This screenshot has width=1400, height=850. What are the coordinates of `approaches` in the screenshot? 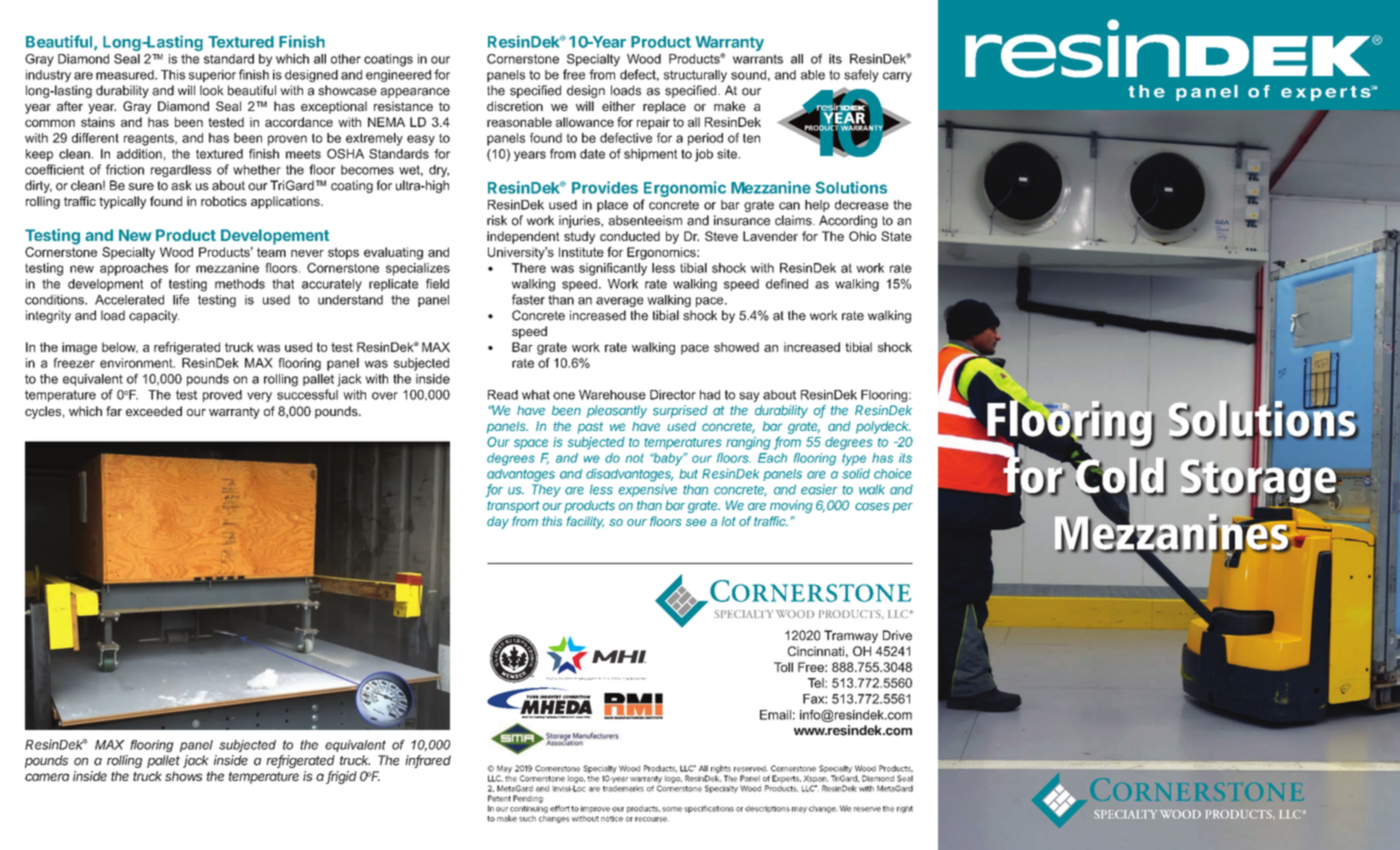 It's located at (134, 269).
